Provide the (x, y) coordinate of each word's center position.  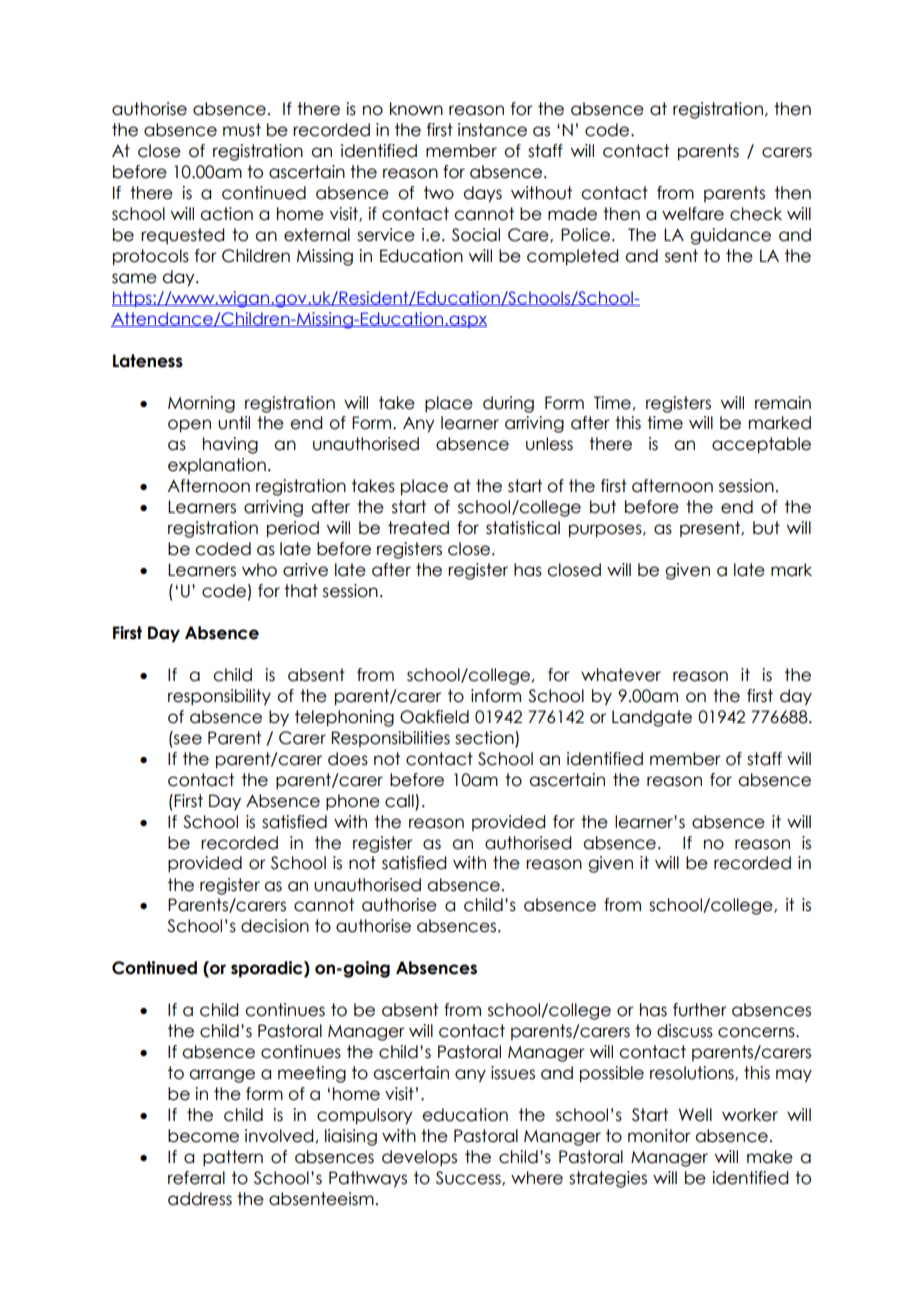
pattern (233, 1158)
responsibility (219, 697)
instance (492, 130)
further (700, 1010)
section (484, 738)
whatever (621, 675)
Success (469, 1178)
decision (275, 926)
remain (783, 403)
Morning (201, 404)
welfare (693, 214)
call (399, 801)
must (242, 130)
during (508, 404)
